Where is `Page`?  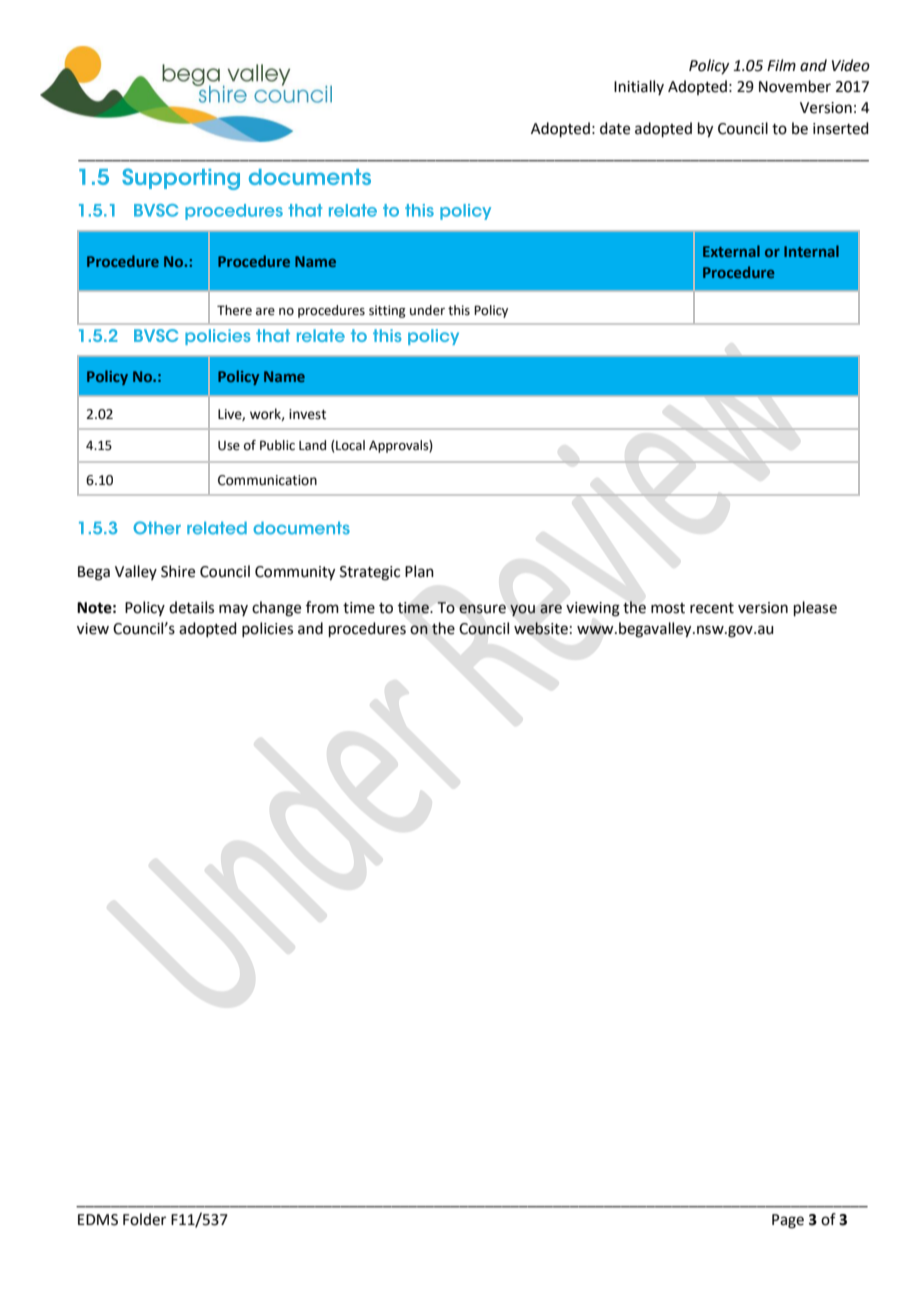 Page is located at coordinates (788, 1221).
